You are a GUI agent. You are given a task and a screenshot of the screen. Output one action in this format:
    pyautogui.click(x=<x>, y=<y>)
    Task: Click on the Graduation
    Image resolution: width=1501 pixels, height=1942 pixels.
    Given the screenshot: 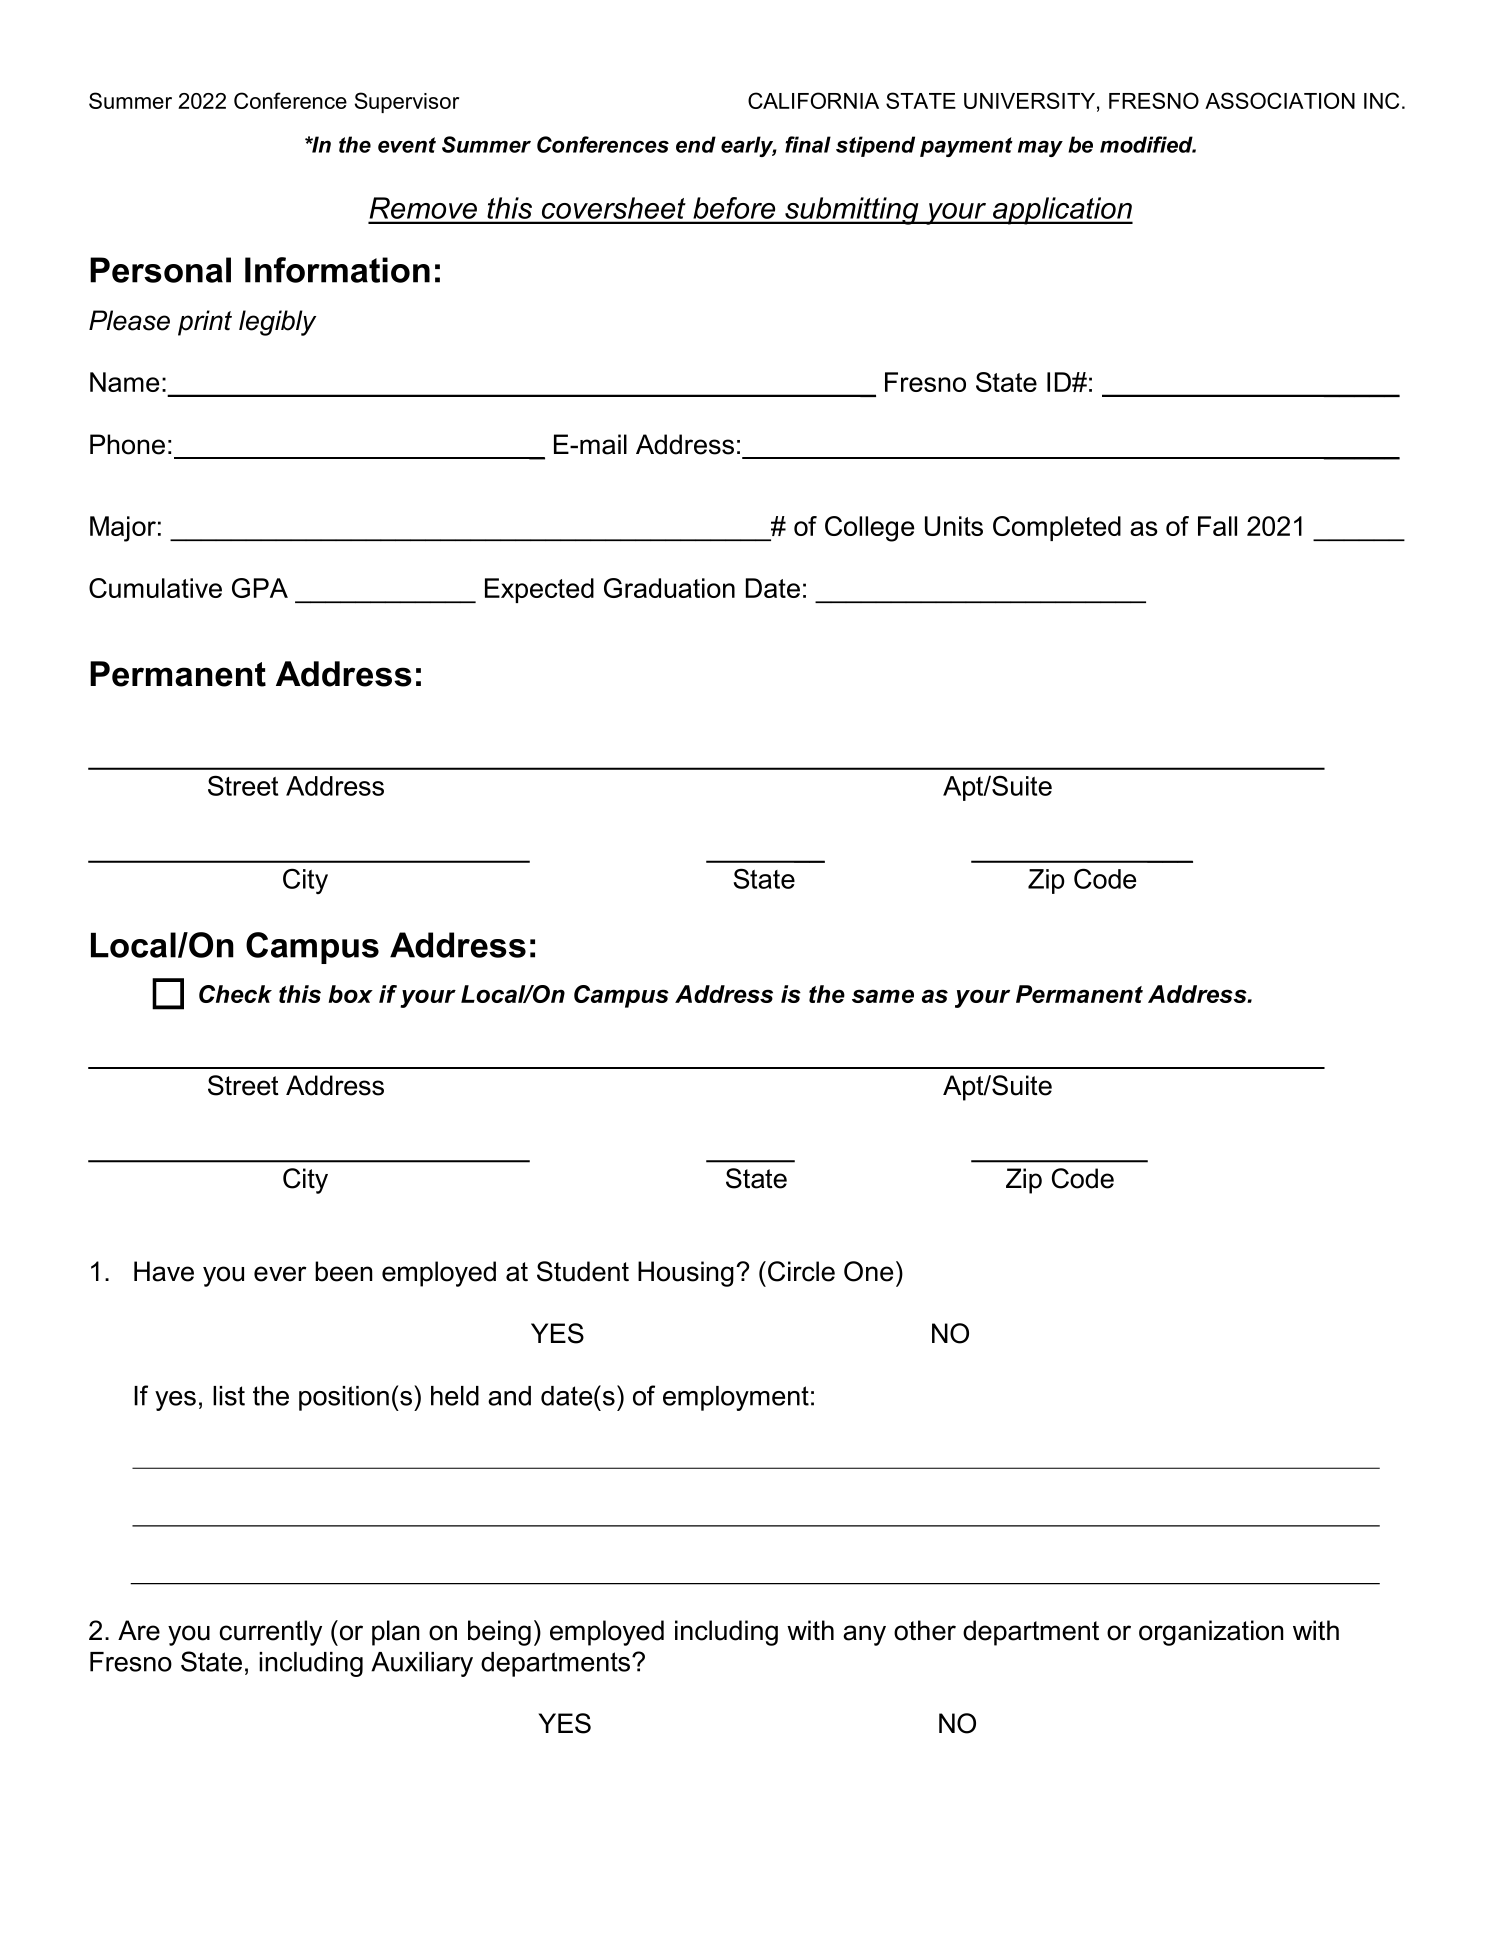 What is the action you would take?
    pyautogui.click(x=669, y=588)
